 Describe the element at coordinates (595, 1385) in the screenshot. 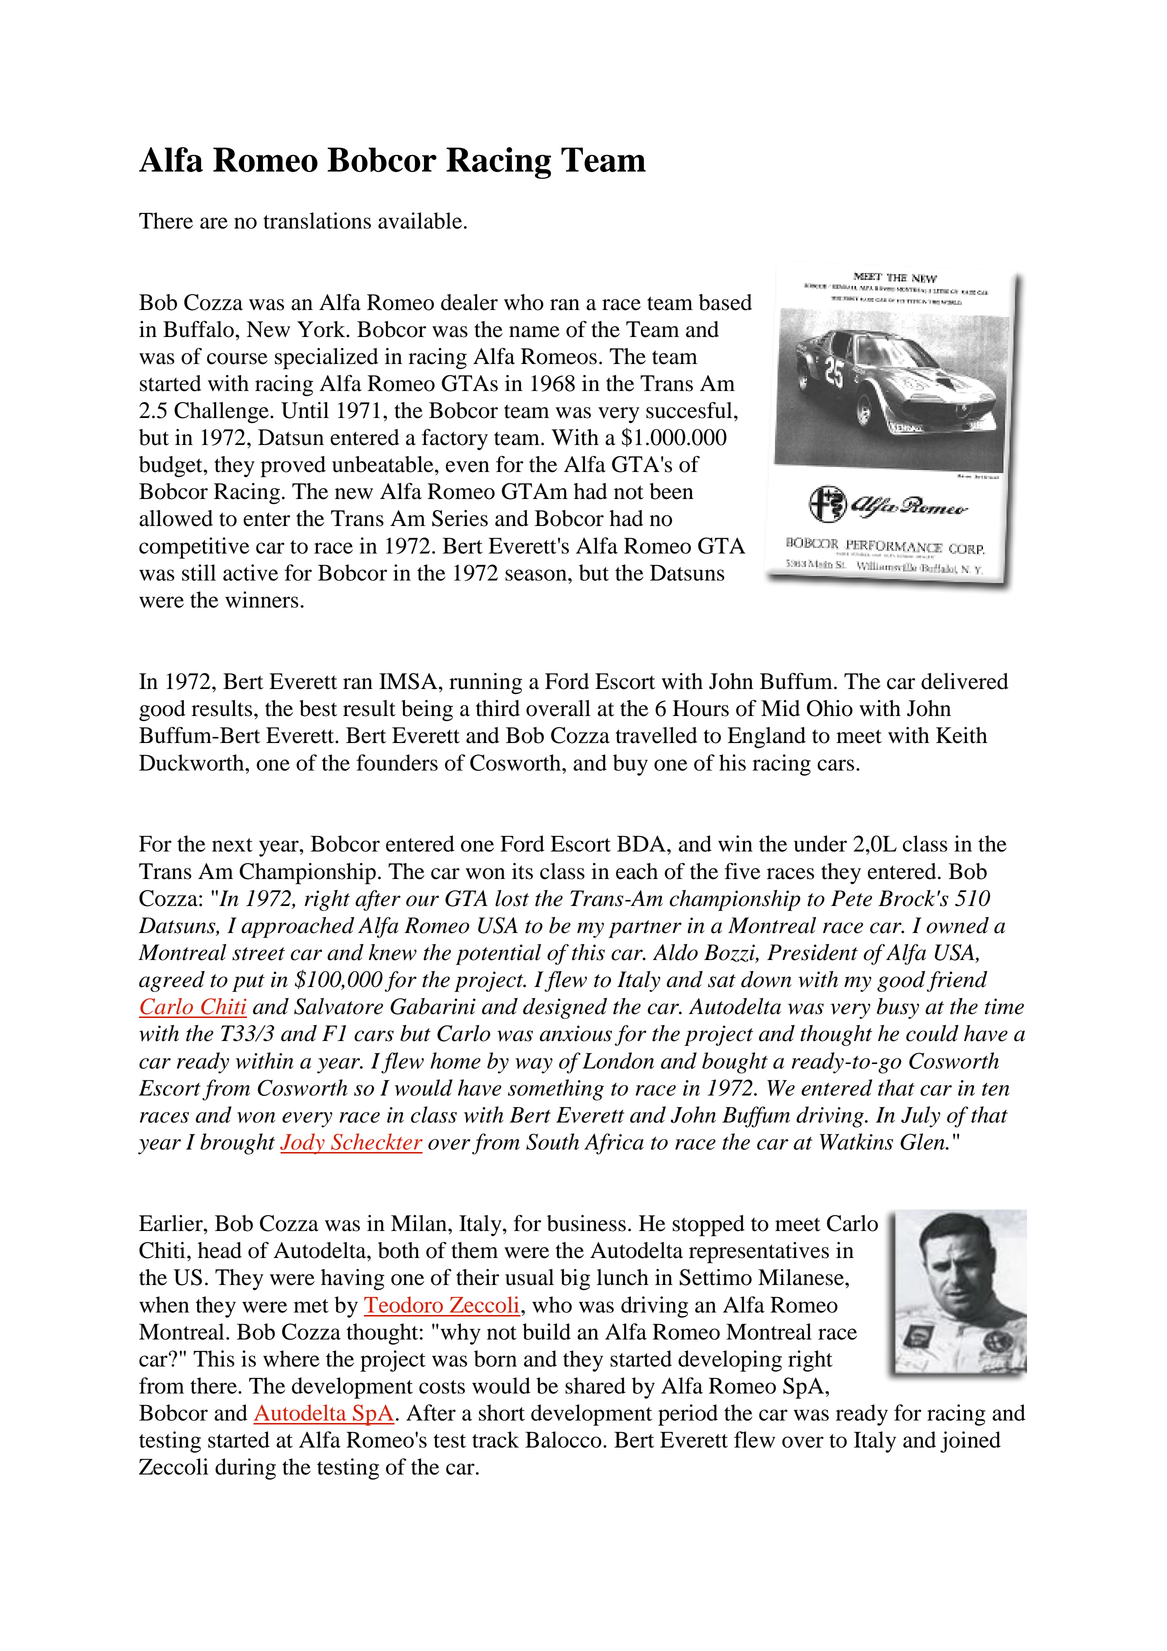

I see `shared` at that location.
